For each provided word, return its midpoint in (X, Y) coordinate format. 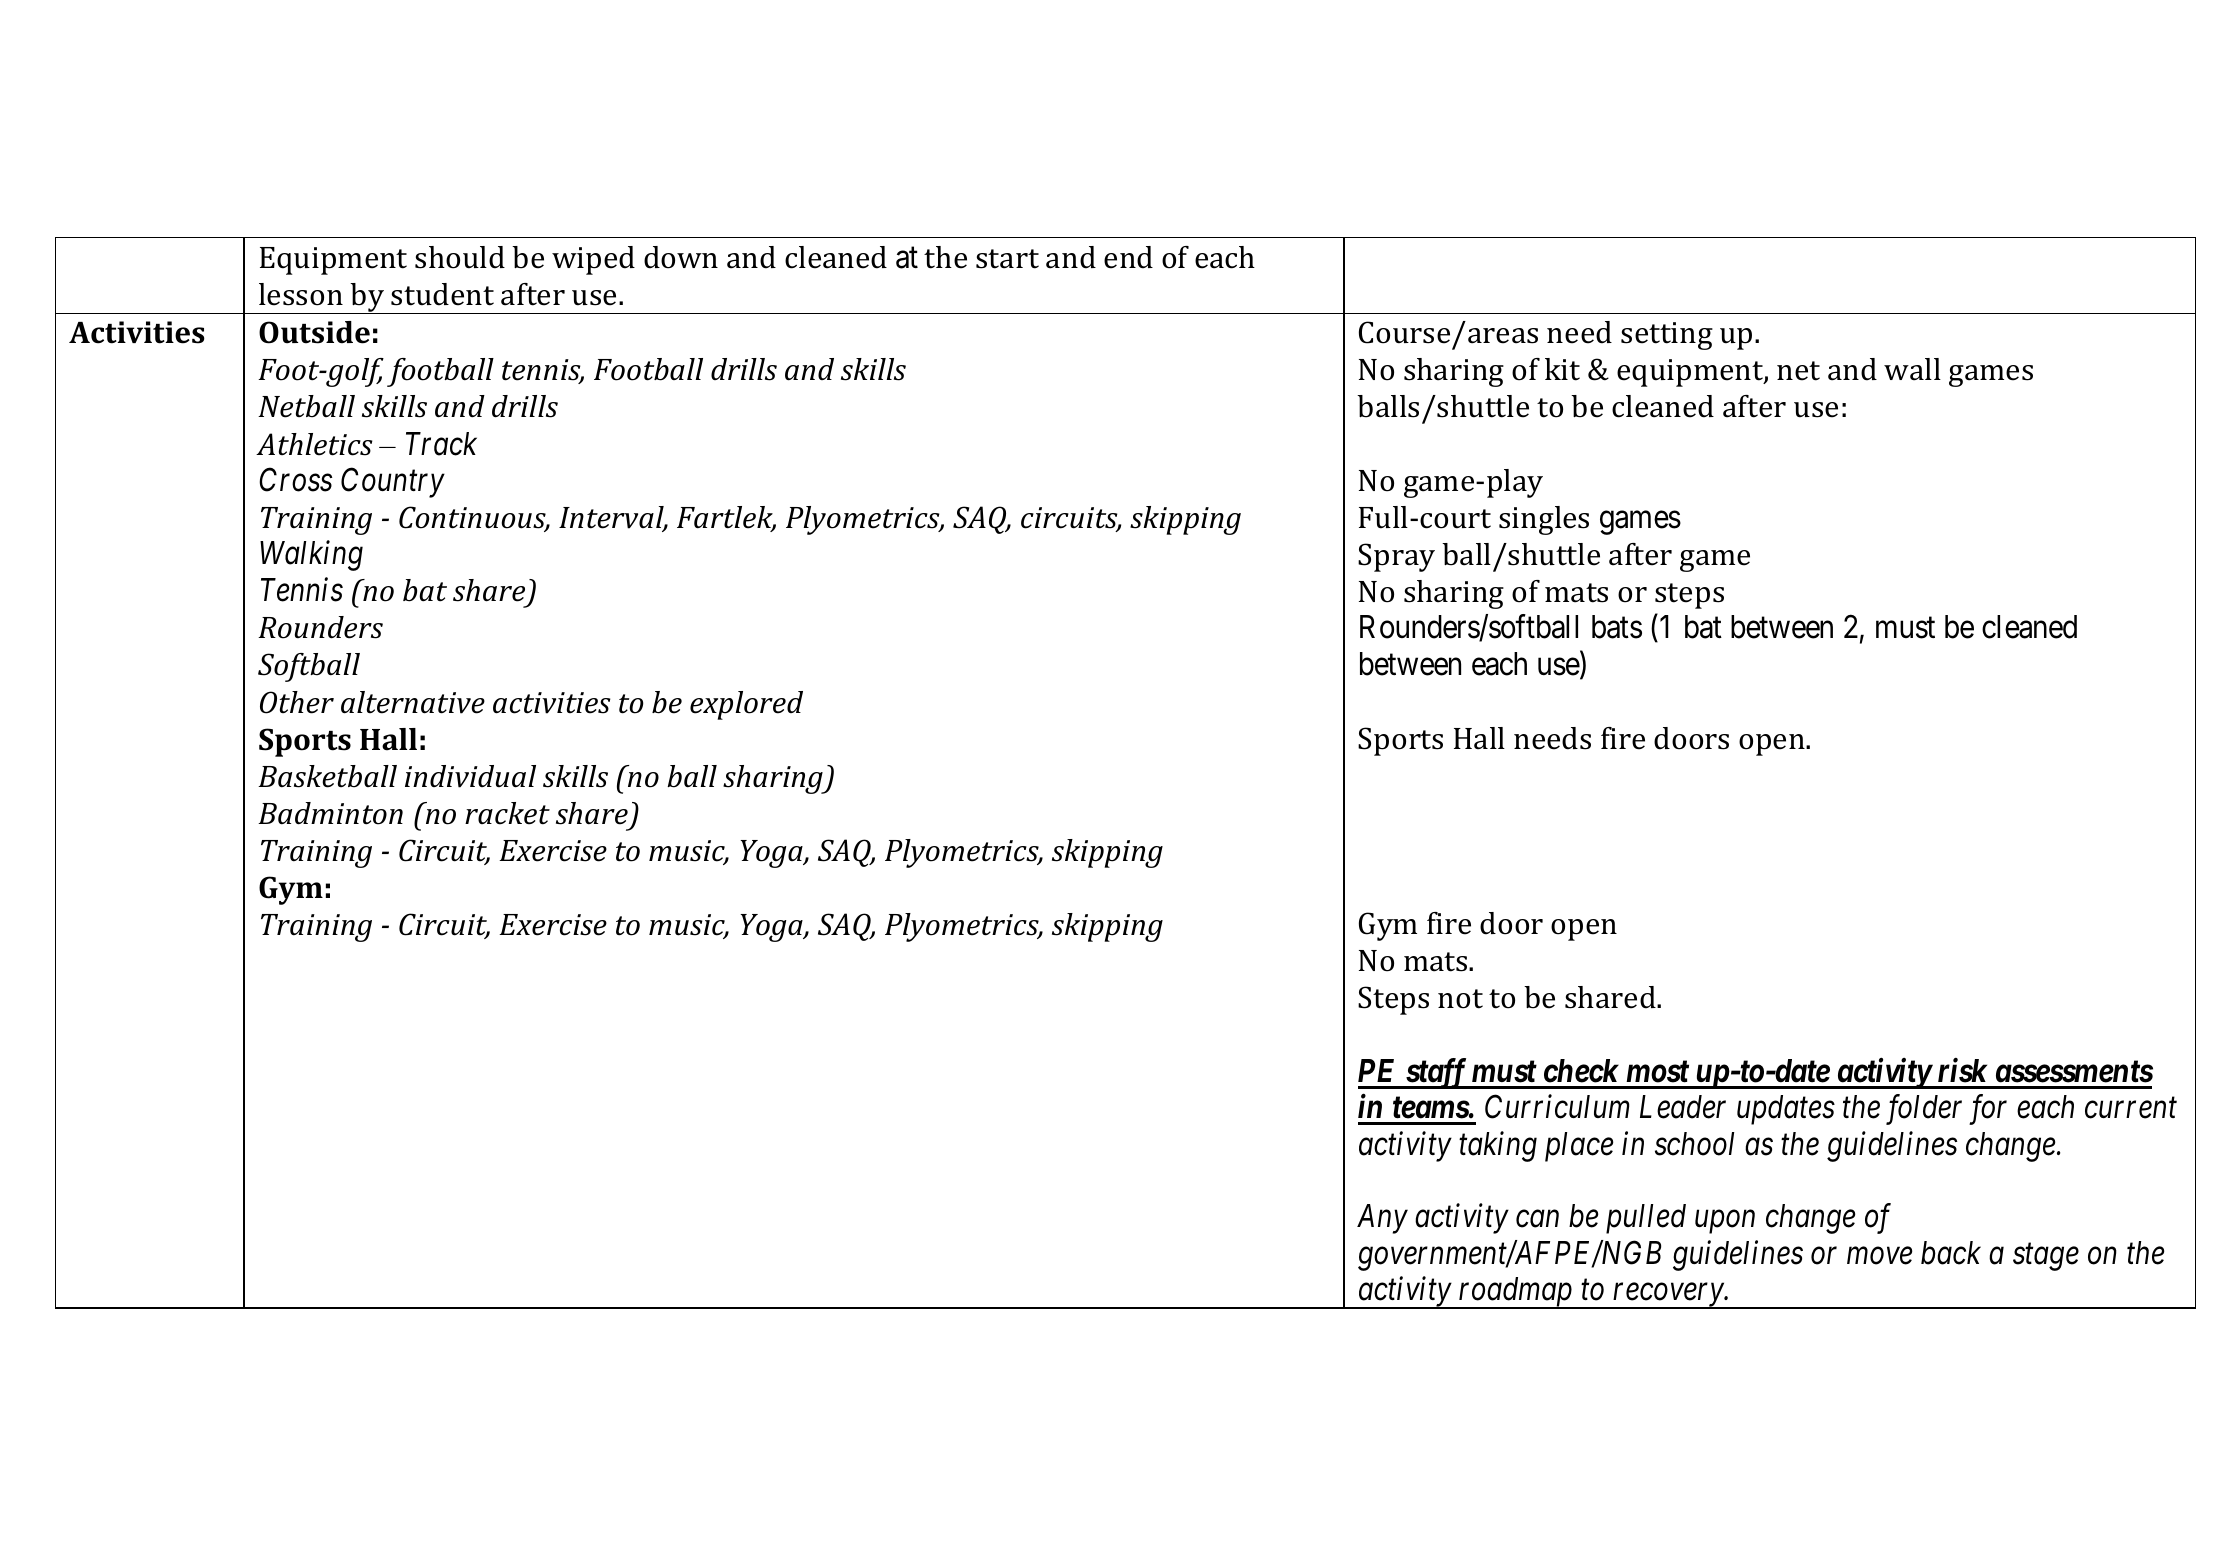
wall (1912, 369)
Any (1382, 1219)
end (1128, 257)
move (1879, 1256)
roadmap (1515, 1293)
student (442, 294)
